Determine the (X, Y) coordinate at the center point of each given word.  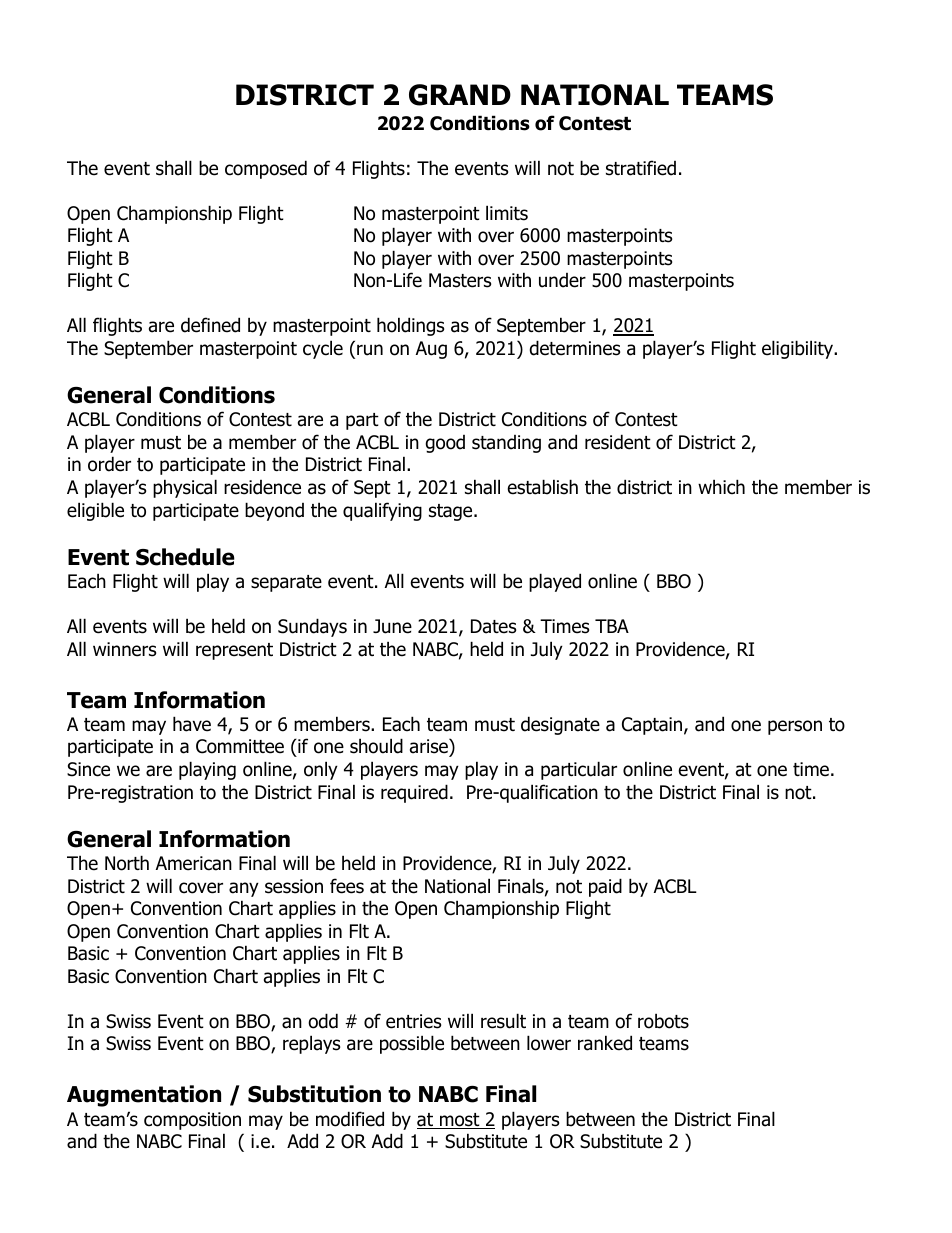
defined (210, 325)
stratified (641, 168)
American (194, 863)
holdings (410, 326)
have (192, 724)
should (376, 746)
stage (452, 512)
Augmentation (144, 1096)
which (721, 487)
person (795, 727)
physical (185, 488)
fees (347, 886)
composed (266, 169)
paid (605, 887)
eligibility (799, 349)
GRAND (460, 95)
